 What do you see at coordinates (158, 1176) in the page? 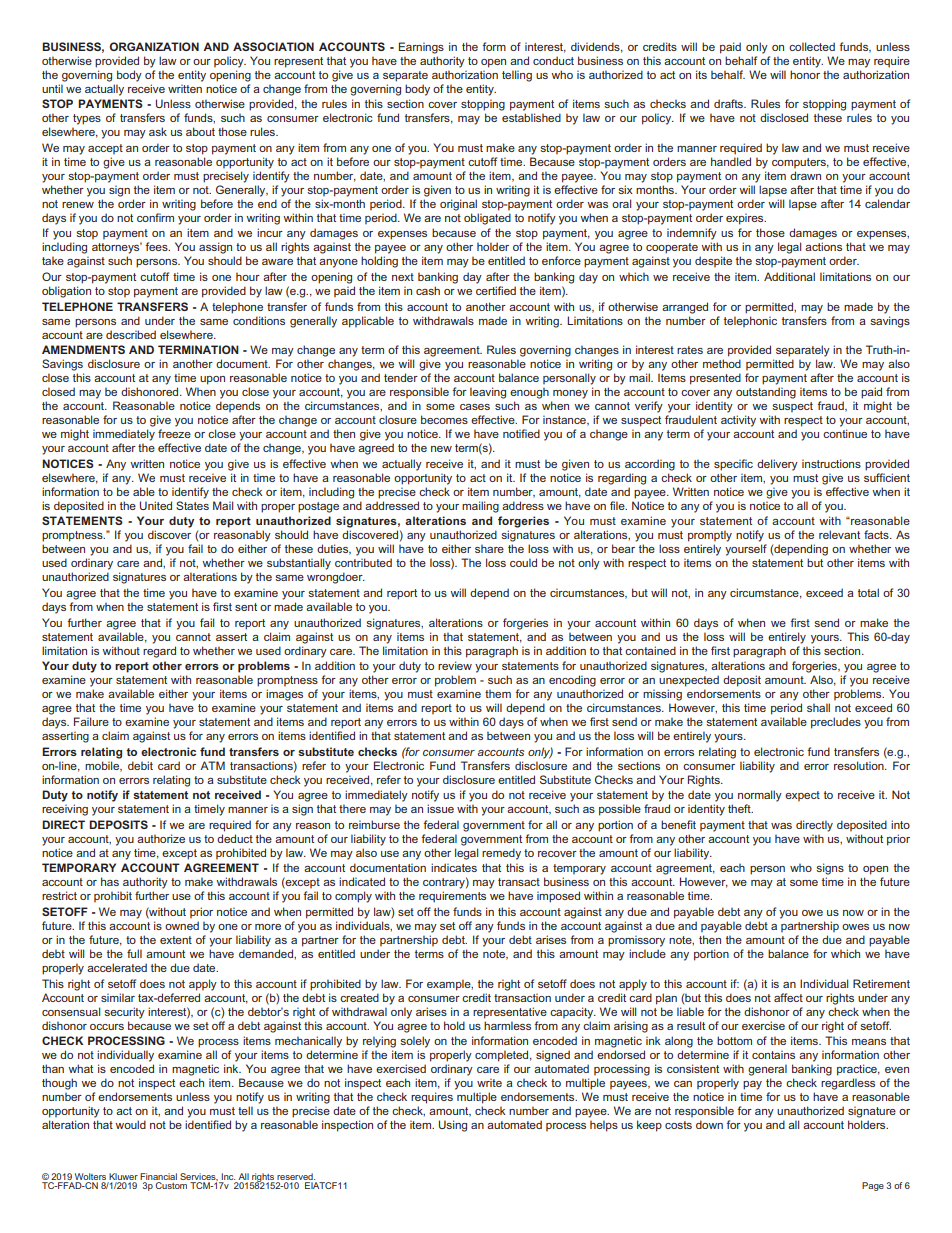
I see `Financial` at bounding box center [158, 1176].
